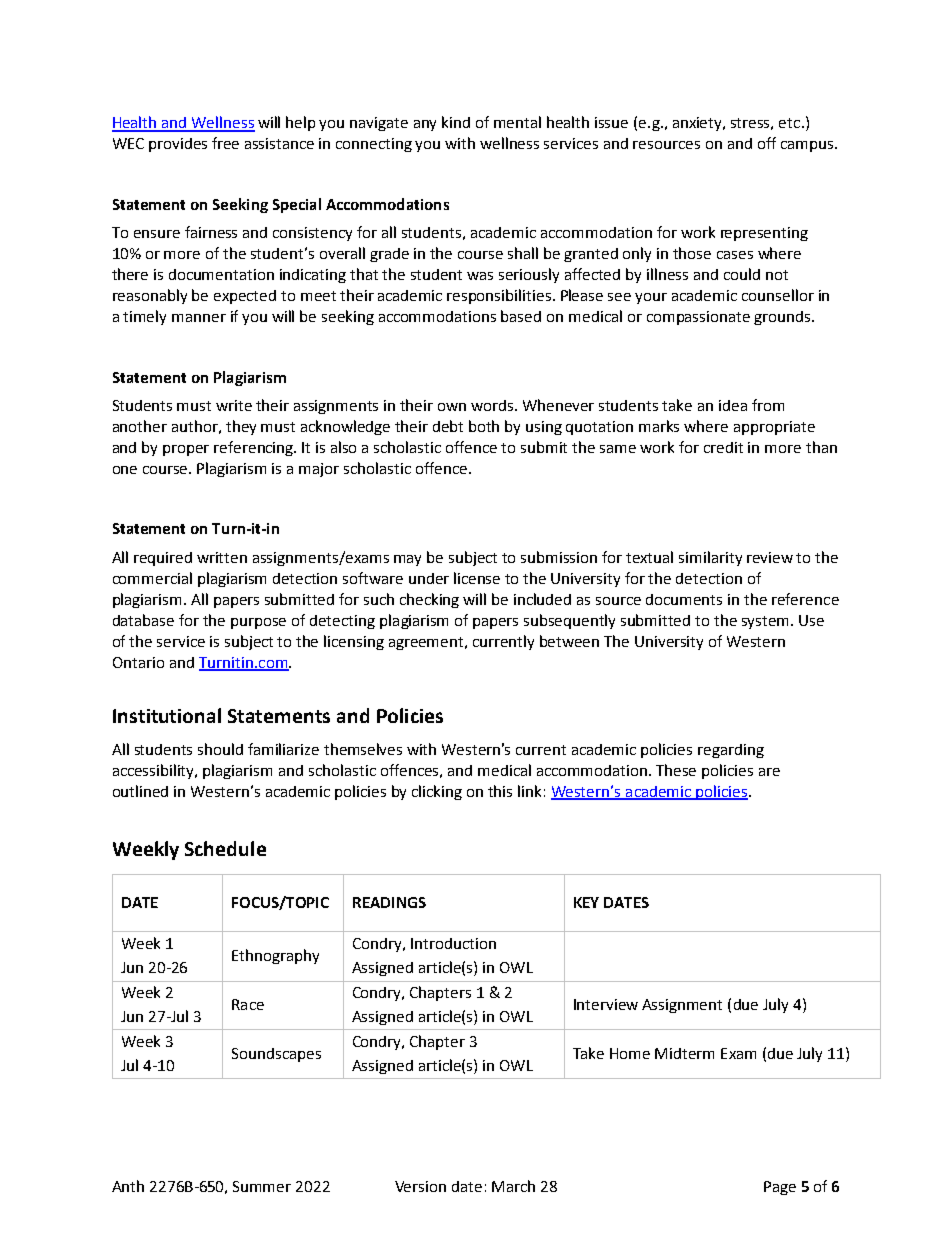 The image size is (952, 1233). Describe the element at coordinates (791, 123) in the page. I see `etc` at that location.
